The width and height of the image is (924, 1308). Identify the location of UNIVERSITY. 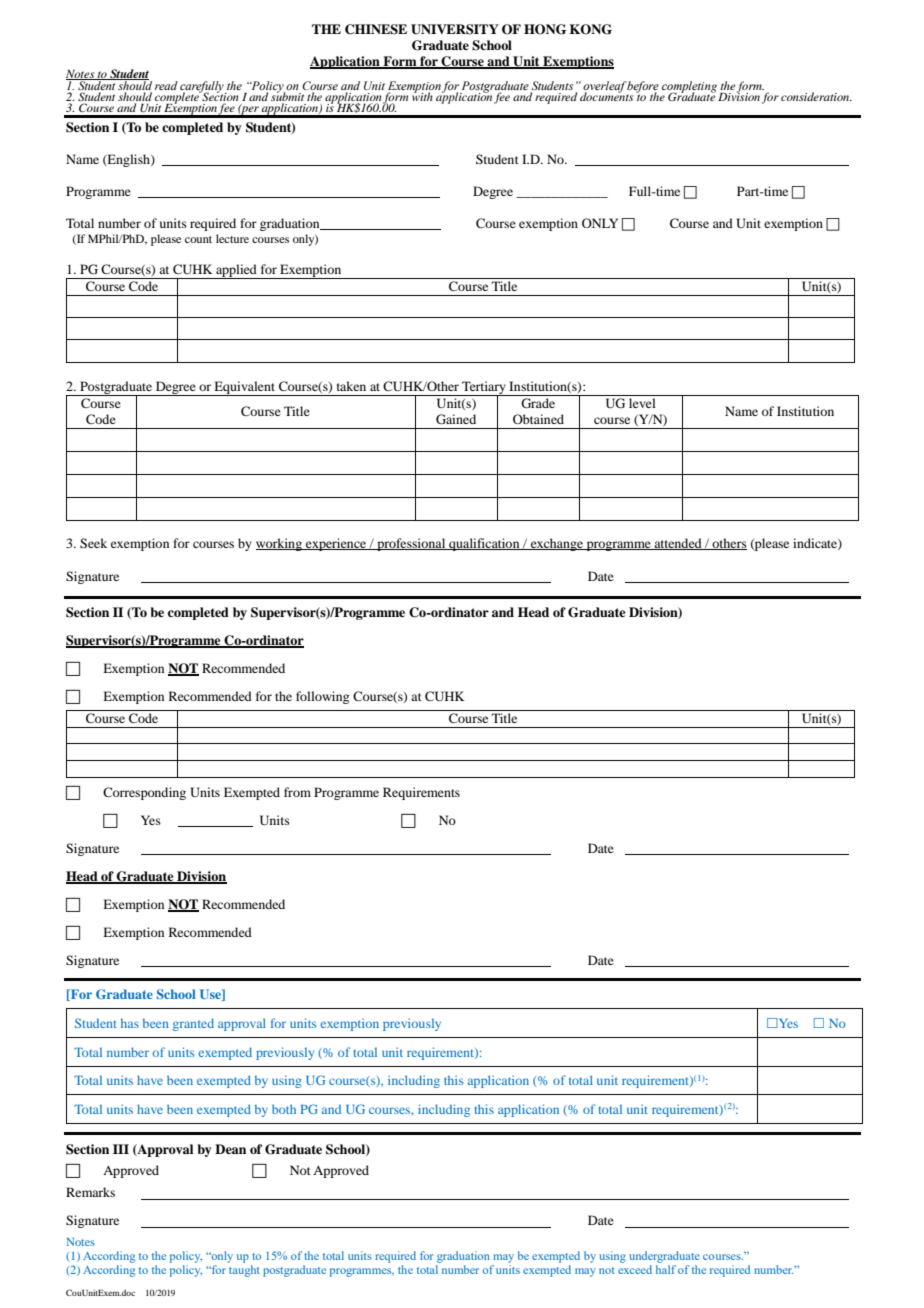
(455, 29).
